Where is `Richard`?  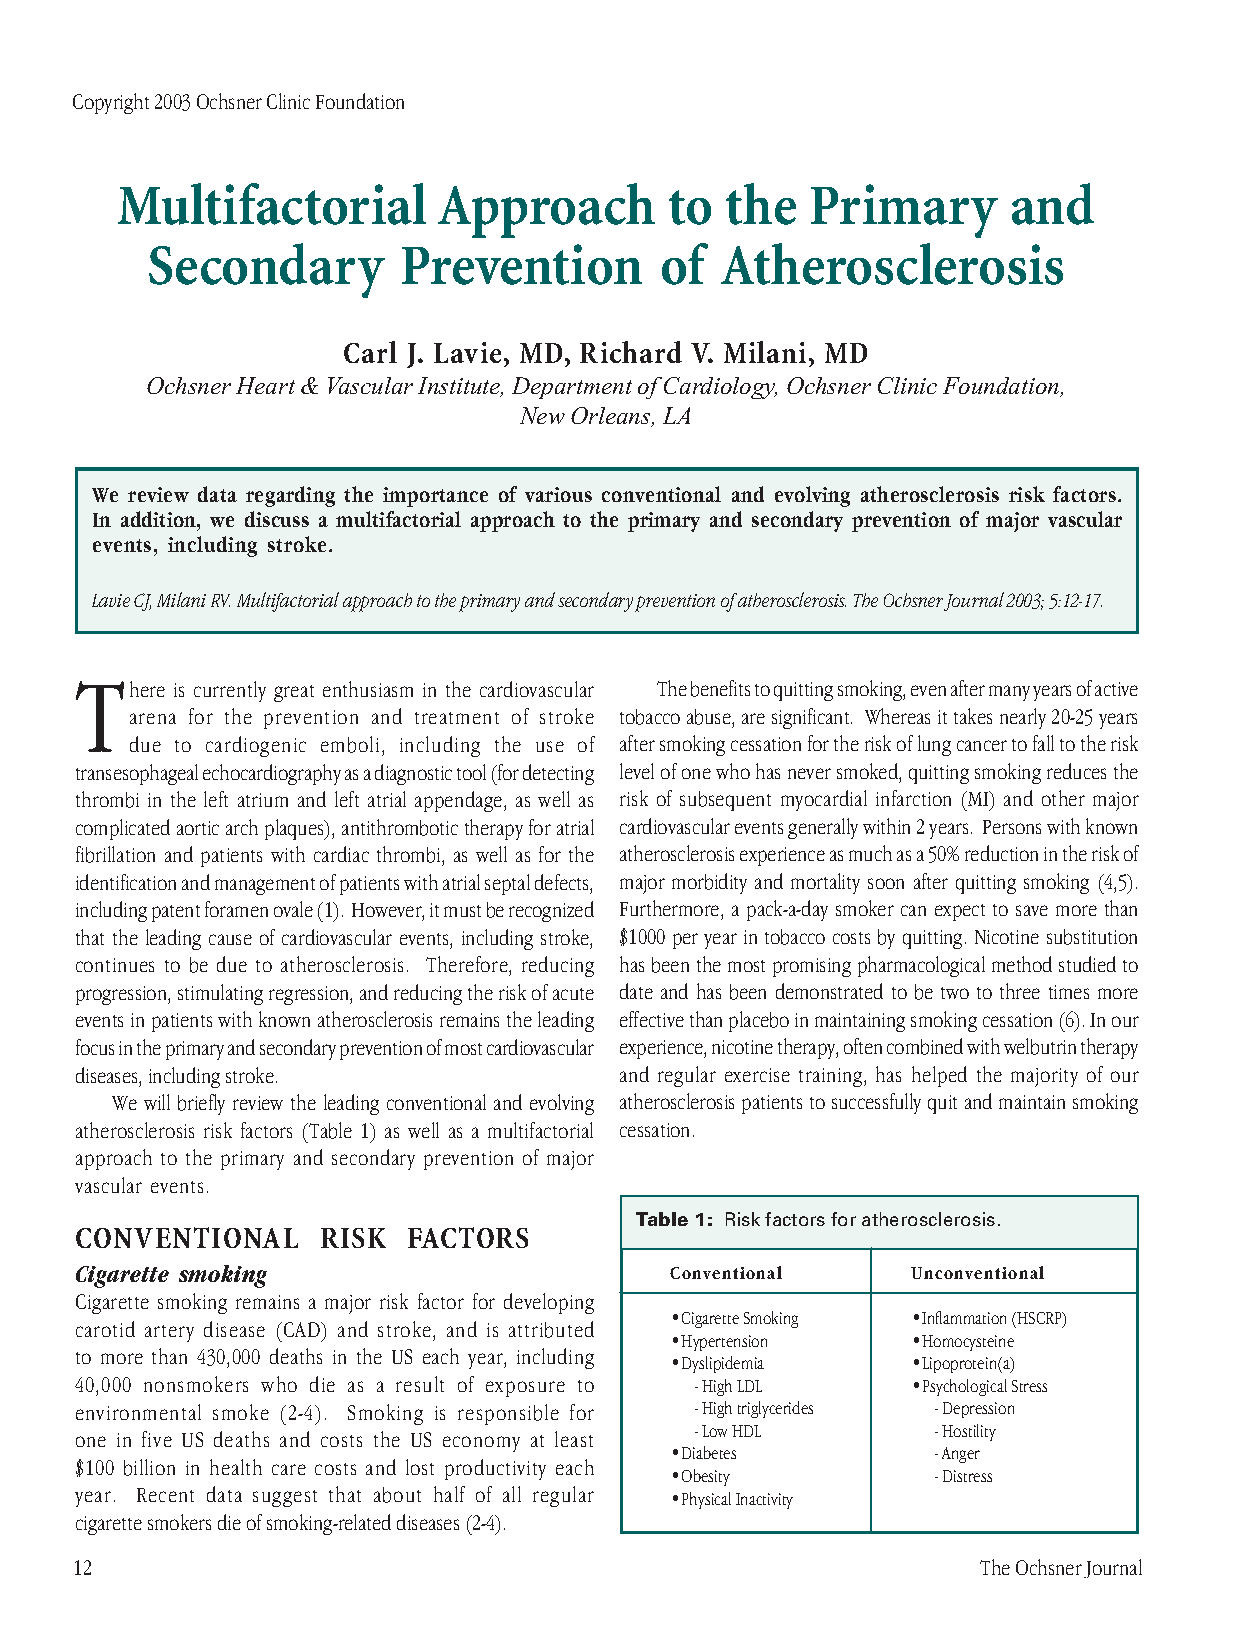 Richard is located at coordinates (631, 352).
